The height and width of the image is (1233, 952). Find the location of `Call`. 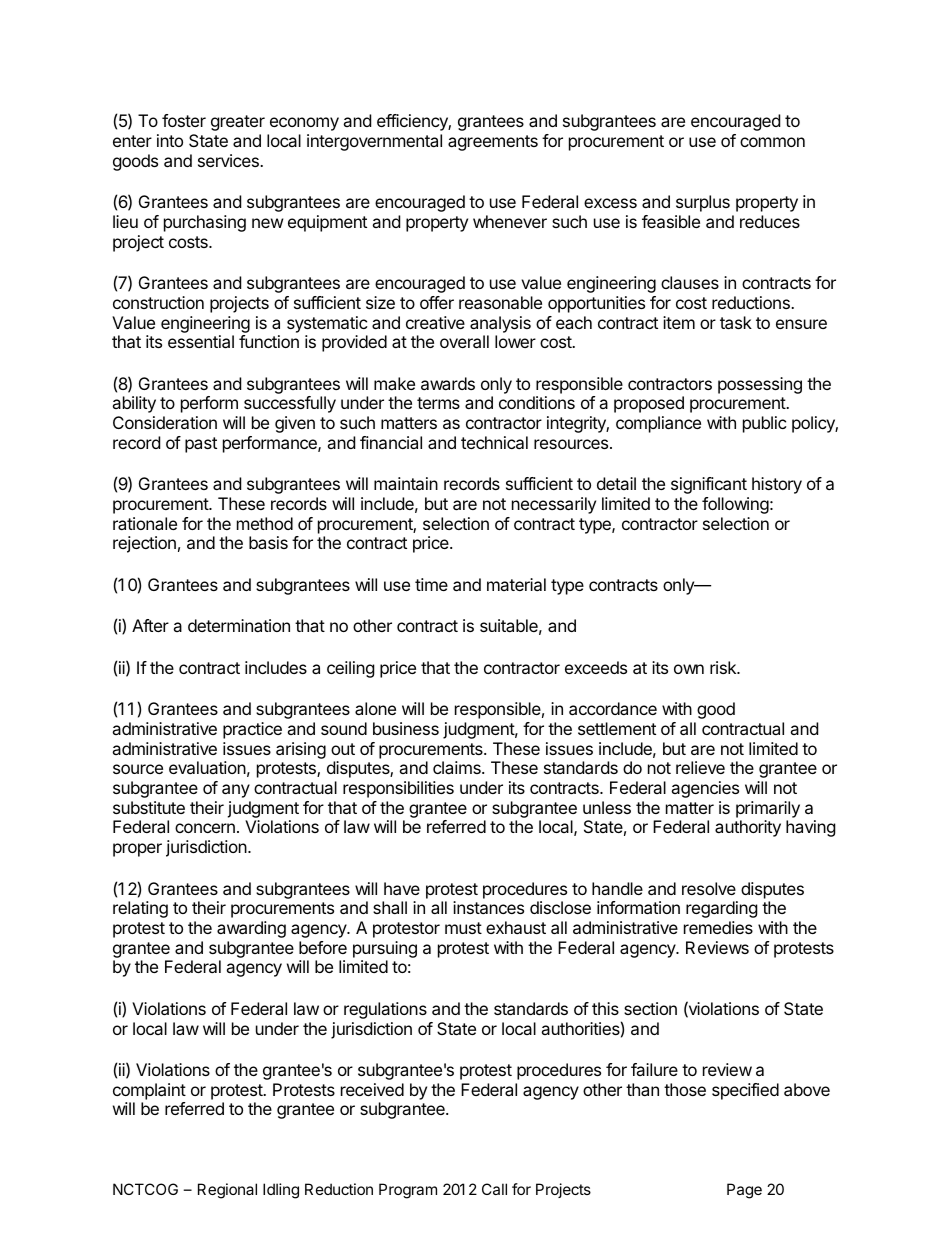

Call is located at coordinates (494, 1189).
